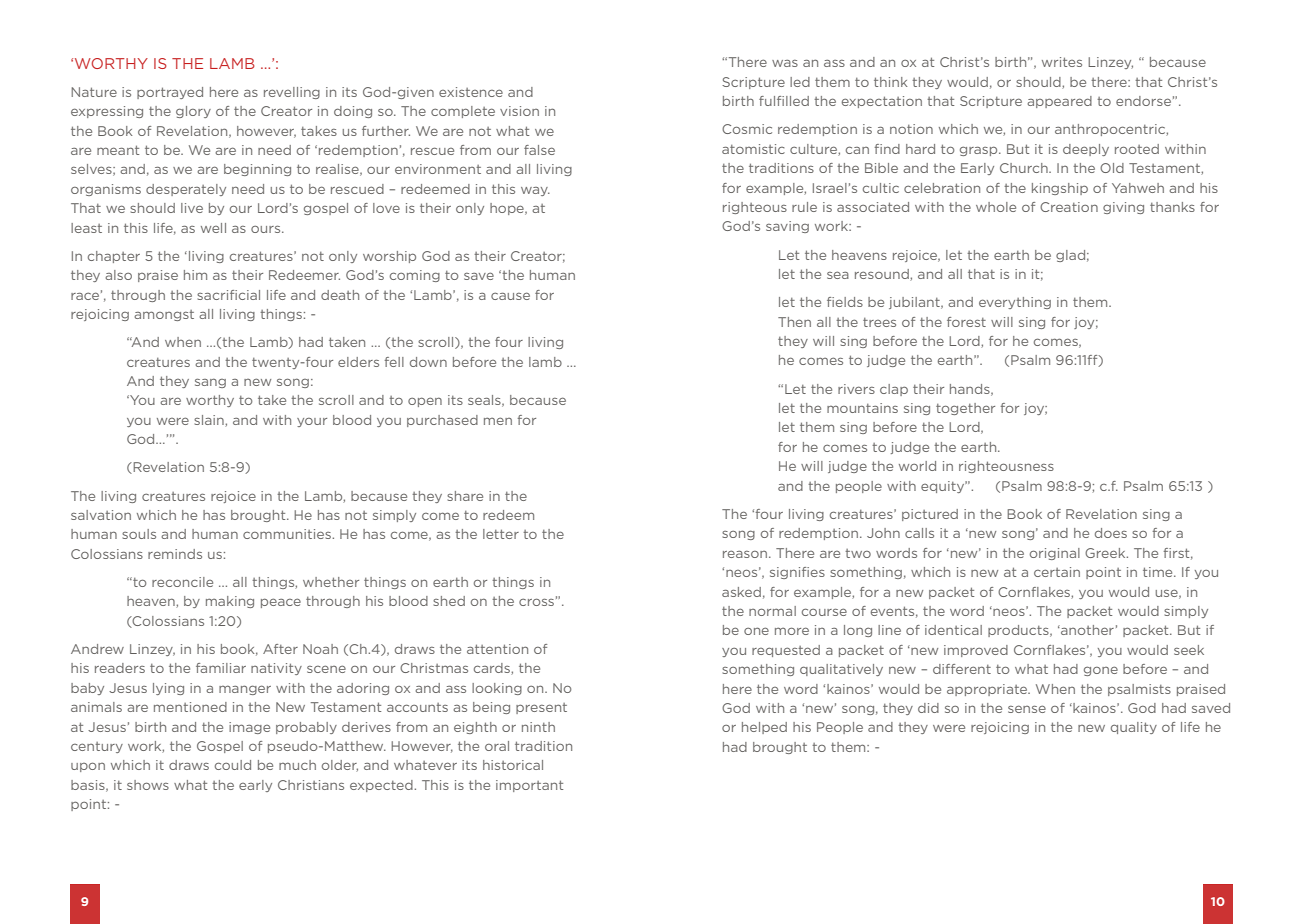 Image resolution: width=1303 pixels, height=924 pixels. Describe the element at coordinates (1134, 728) in the screenshot. I see `quality` at that location.
